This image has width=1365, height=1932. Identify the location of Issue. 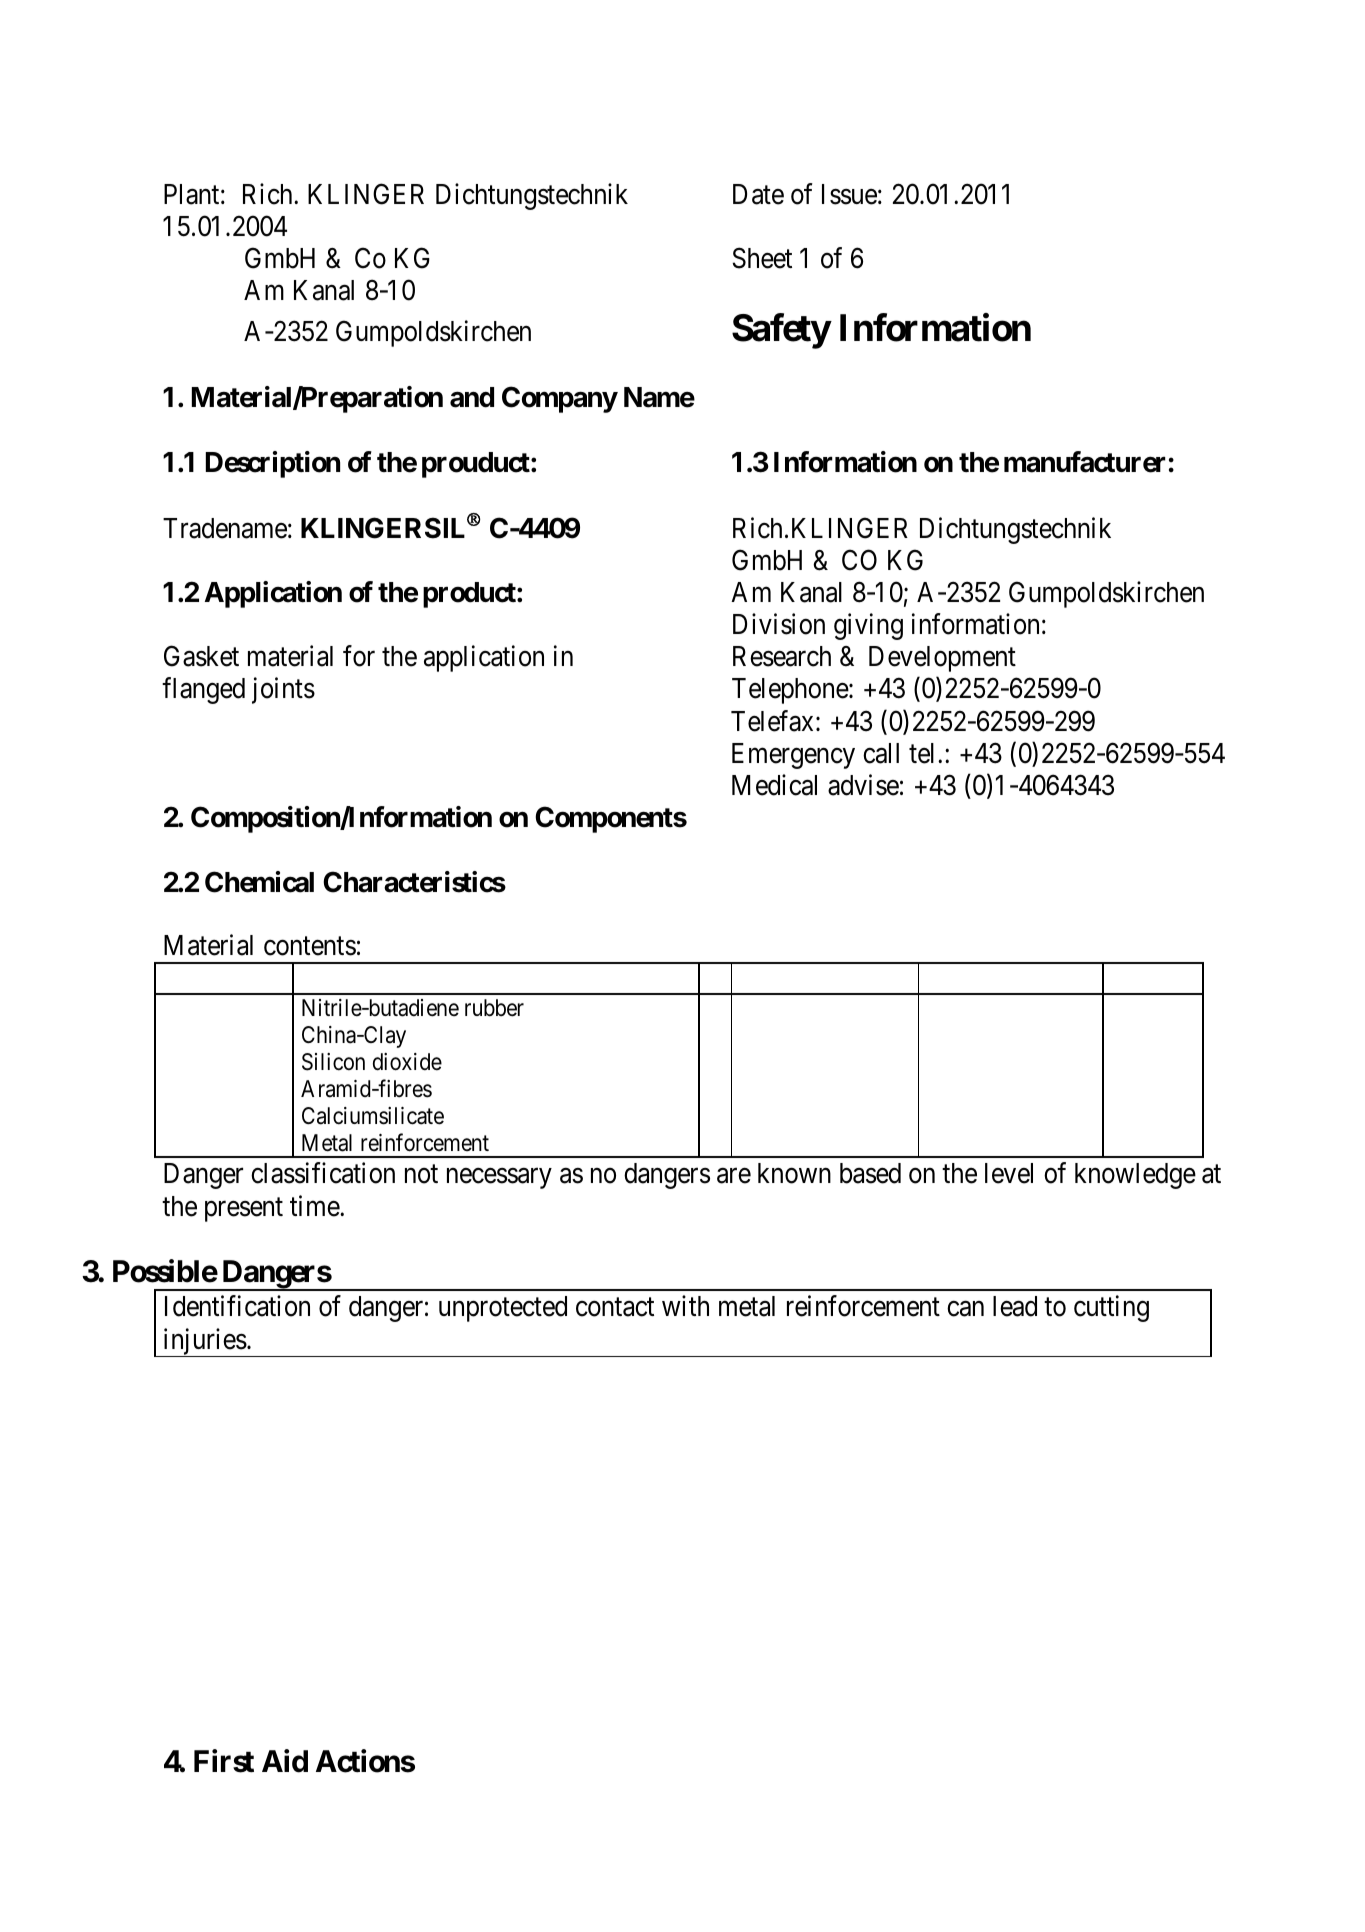
(849, 194).
